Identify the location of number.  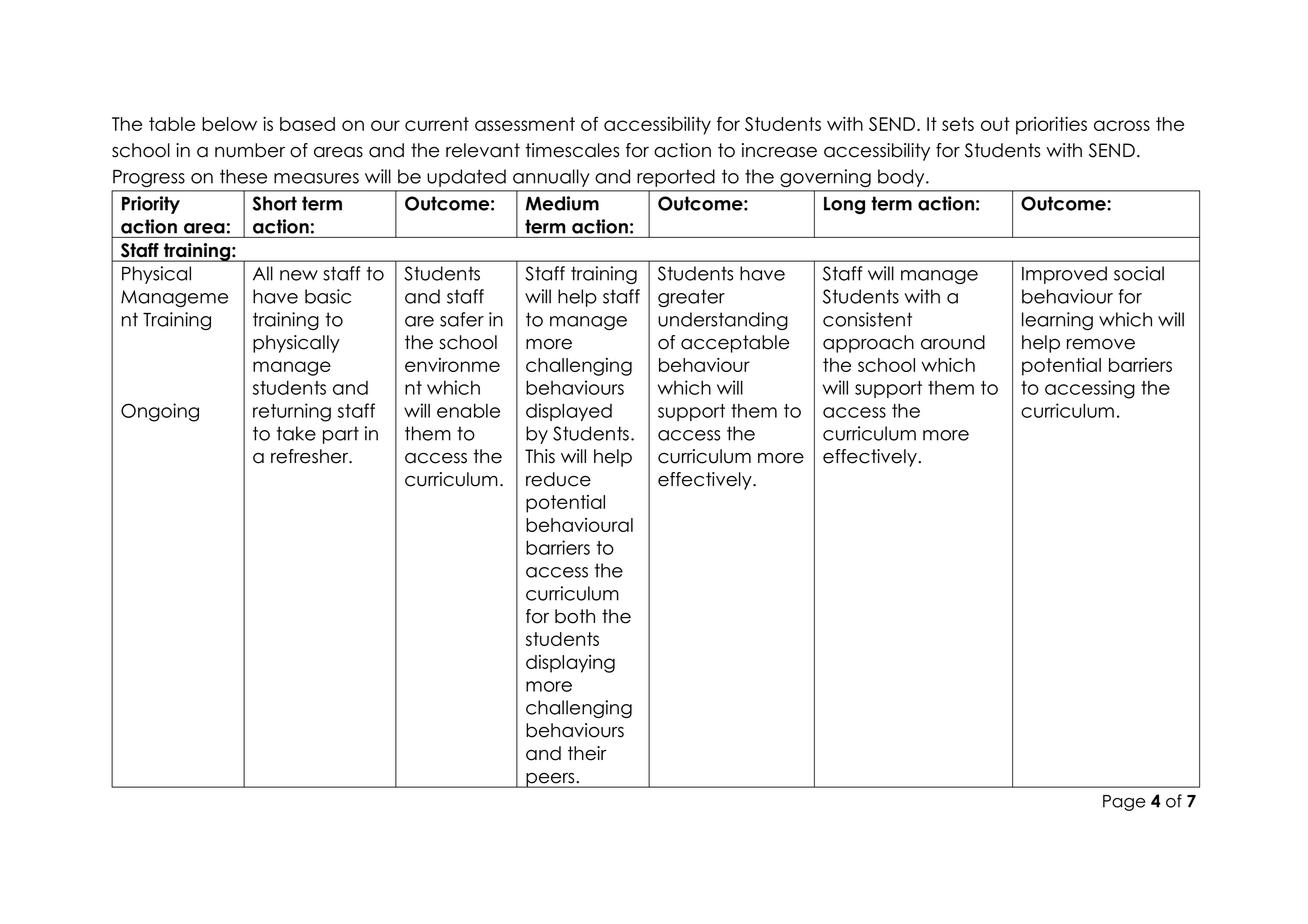
(250, 150).
